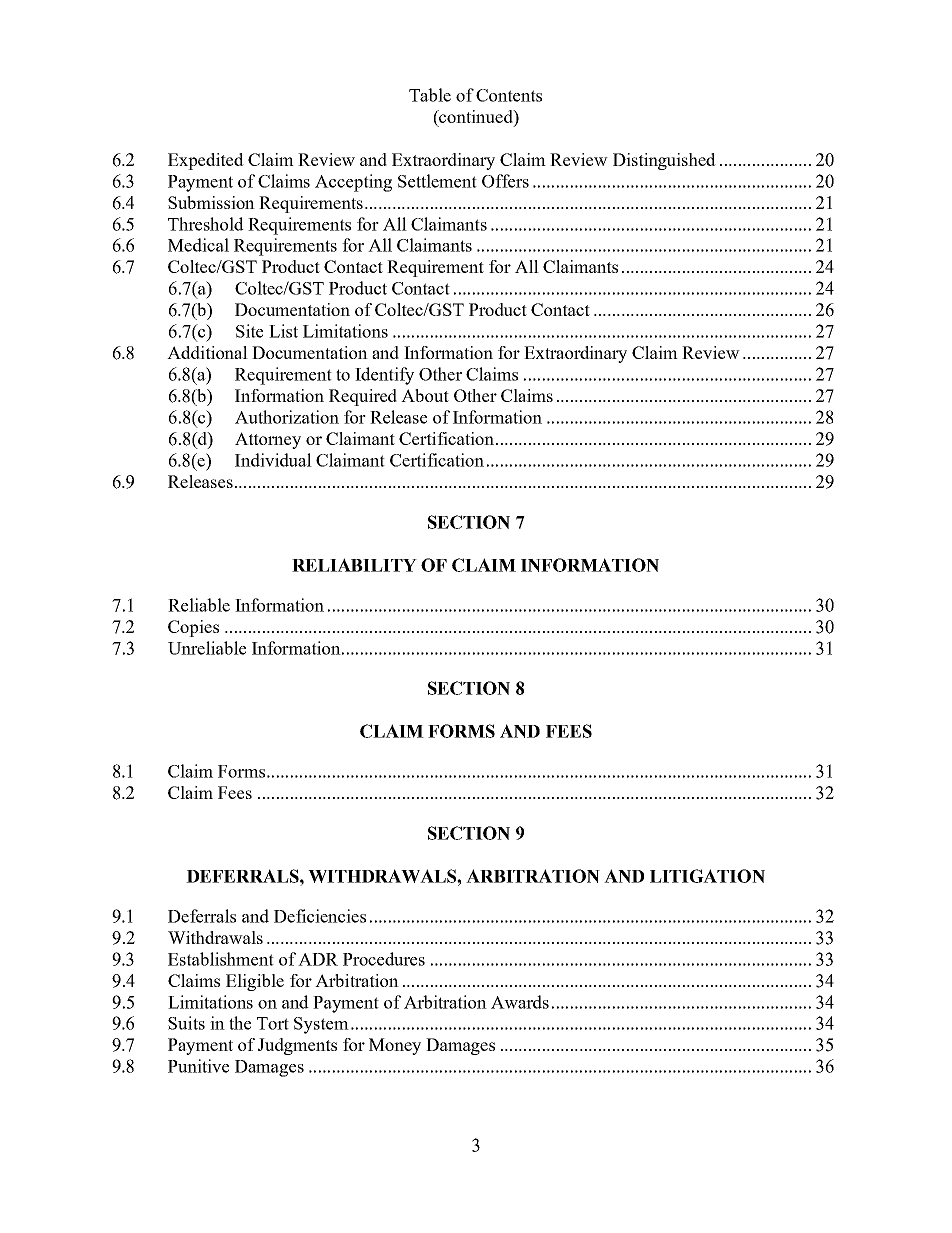 The width and height of the screenshot is (952, 1233). I want to click on Expedited, so click(206, 161).
